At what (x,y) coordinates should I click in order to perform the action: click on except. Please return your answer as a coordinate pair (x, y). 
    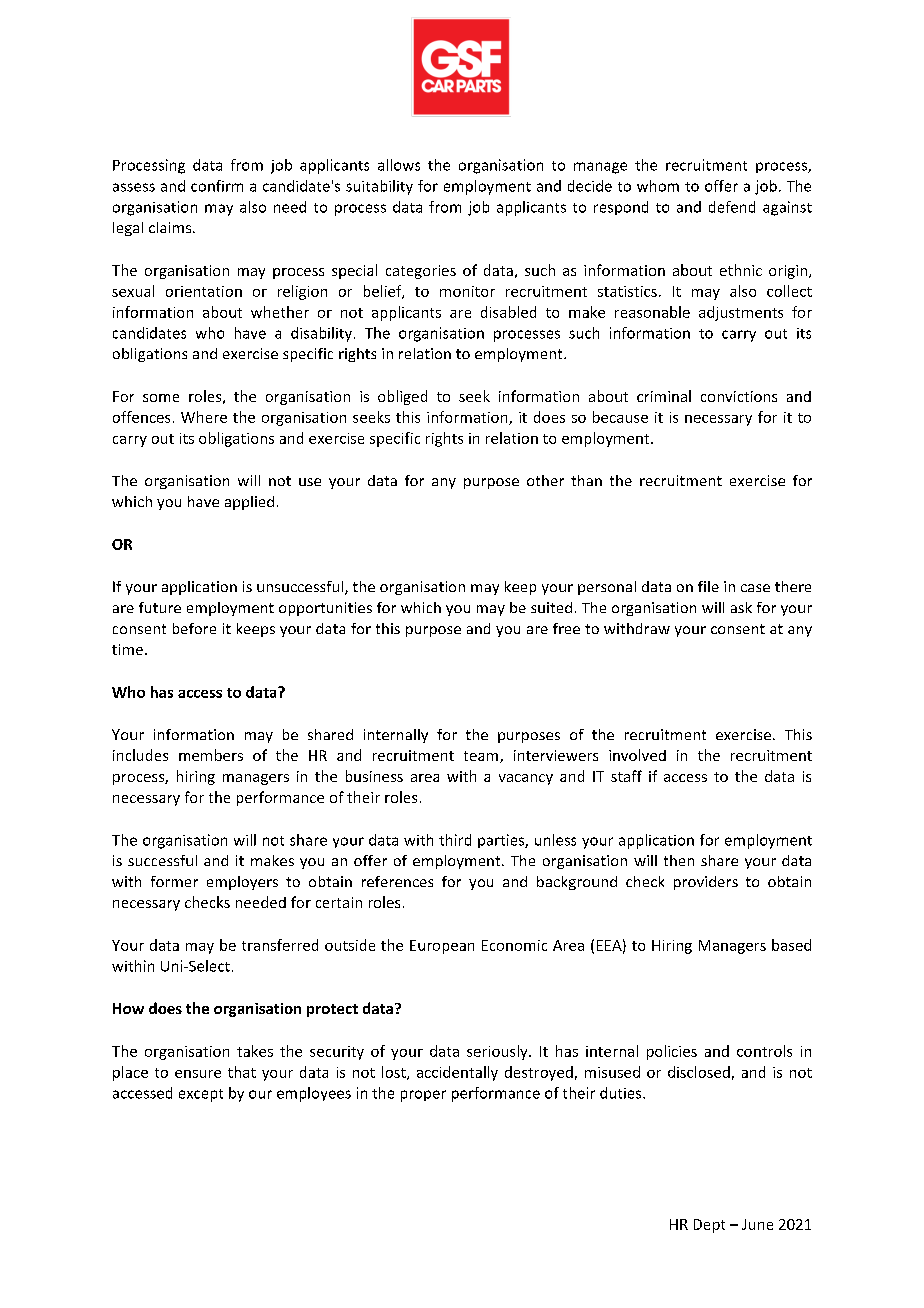
    Looking at the image, I should click on (201, 1095).
